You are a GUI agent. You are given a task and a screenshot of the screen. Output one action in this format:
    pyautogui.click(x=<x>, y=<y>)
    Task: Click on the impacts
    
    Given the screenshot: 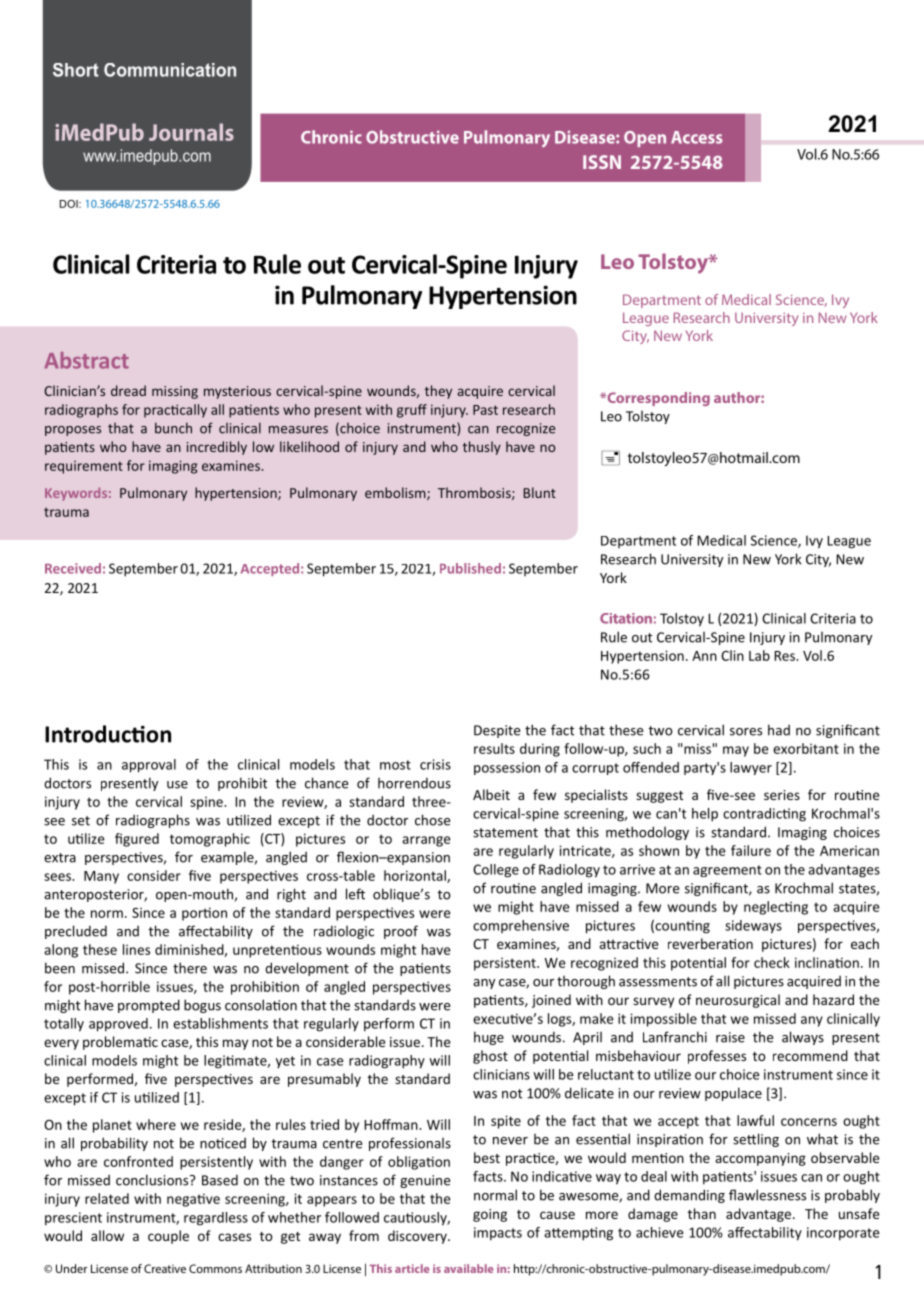 What is the action you would take?
    pyautogui.click(x=498, y=1234)
